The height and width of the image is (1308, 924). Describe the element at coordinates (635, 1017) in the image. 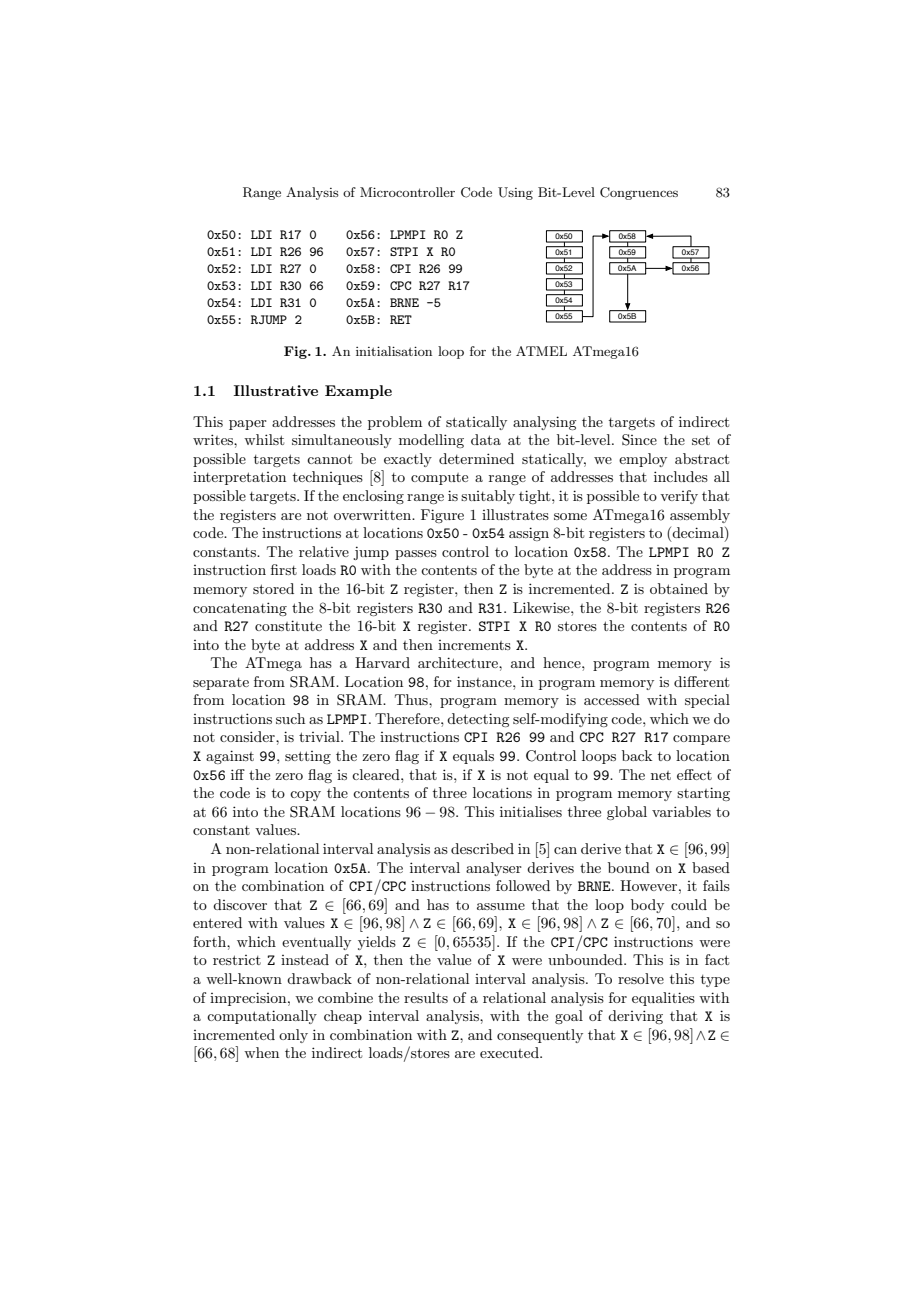

I see `deriving` at that location.
